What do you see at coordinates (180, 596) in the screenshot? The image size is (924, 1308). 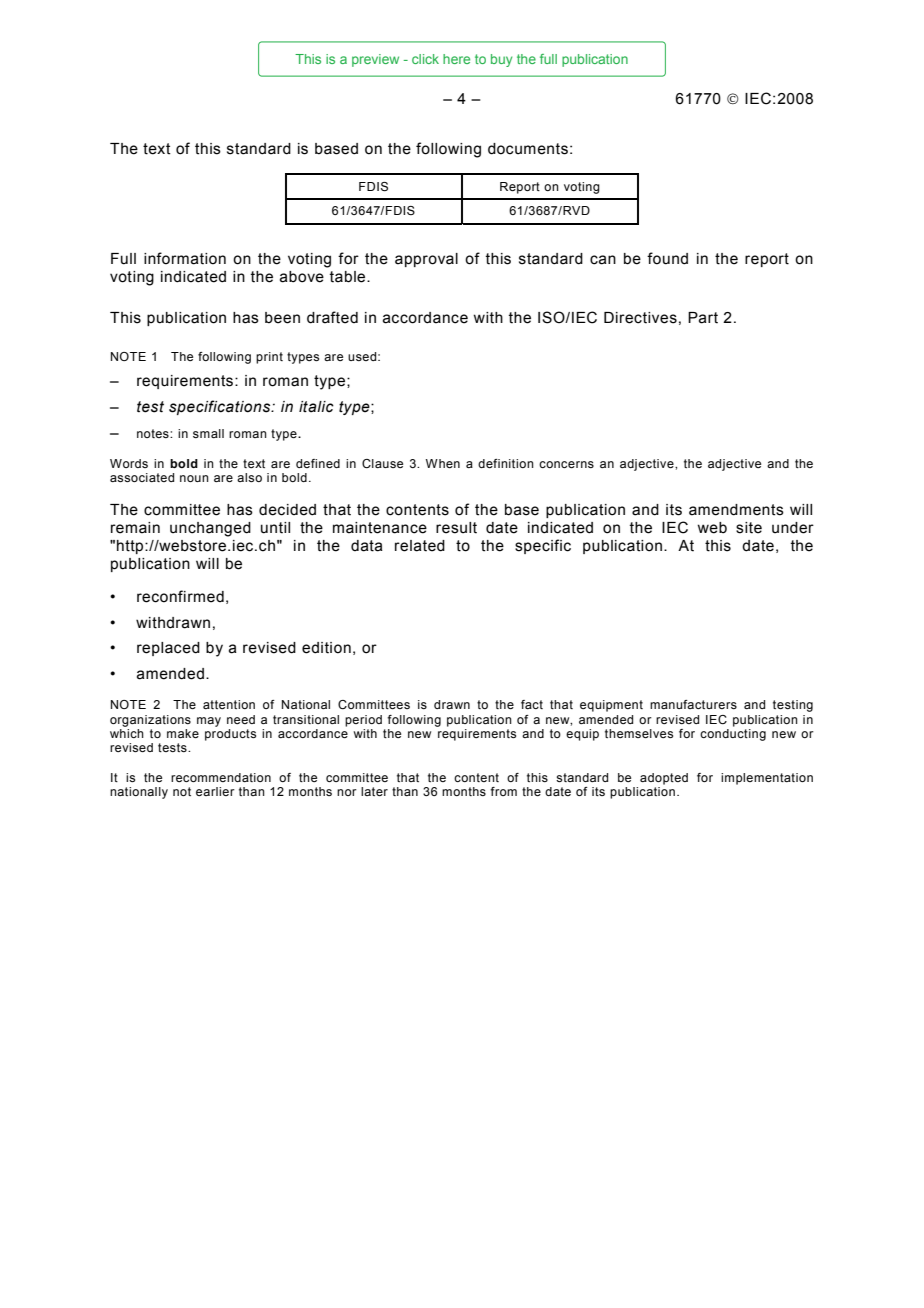 I see `reconfirmed` at bounding box center [180, 596].
